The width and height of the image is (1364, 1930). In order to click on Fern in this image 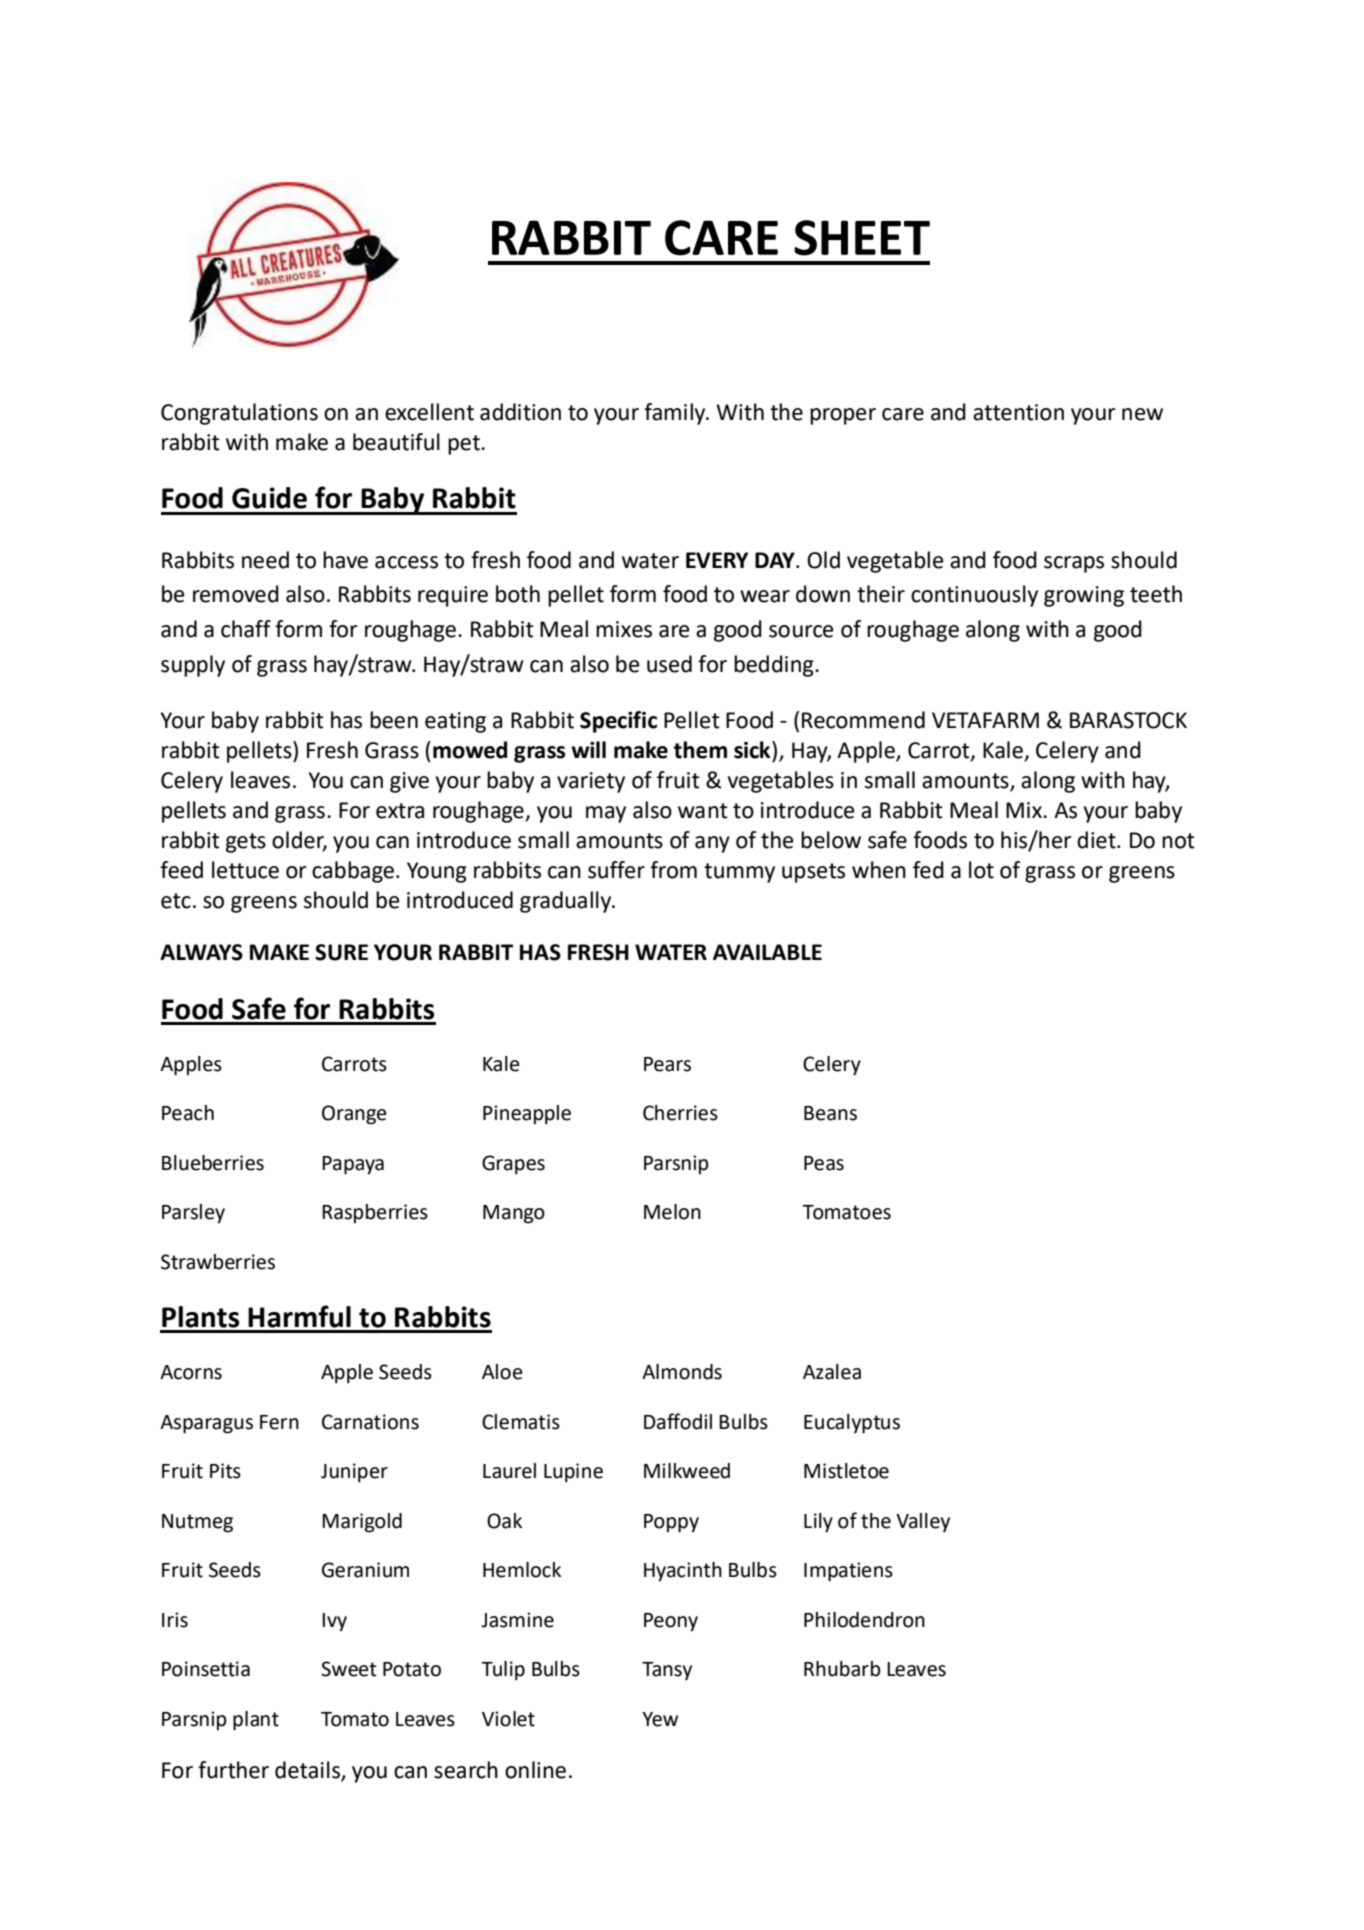, I will do `click(279, 1422)`.
